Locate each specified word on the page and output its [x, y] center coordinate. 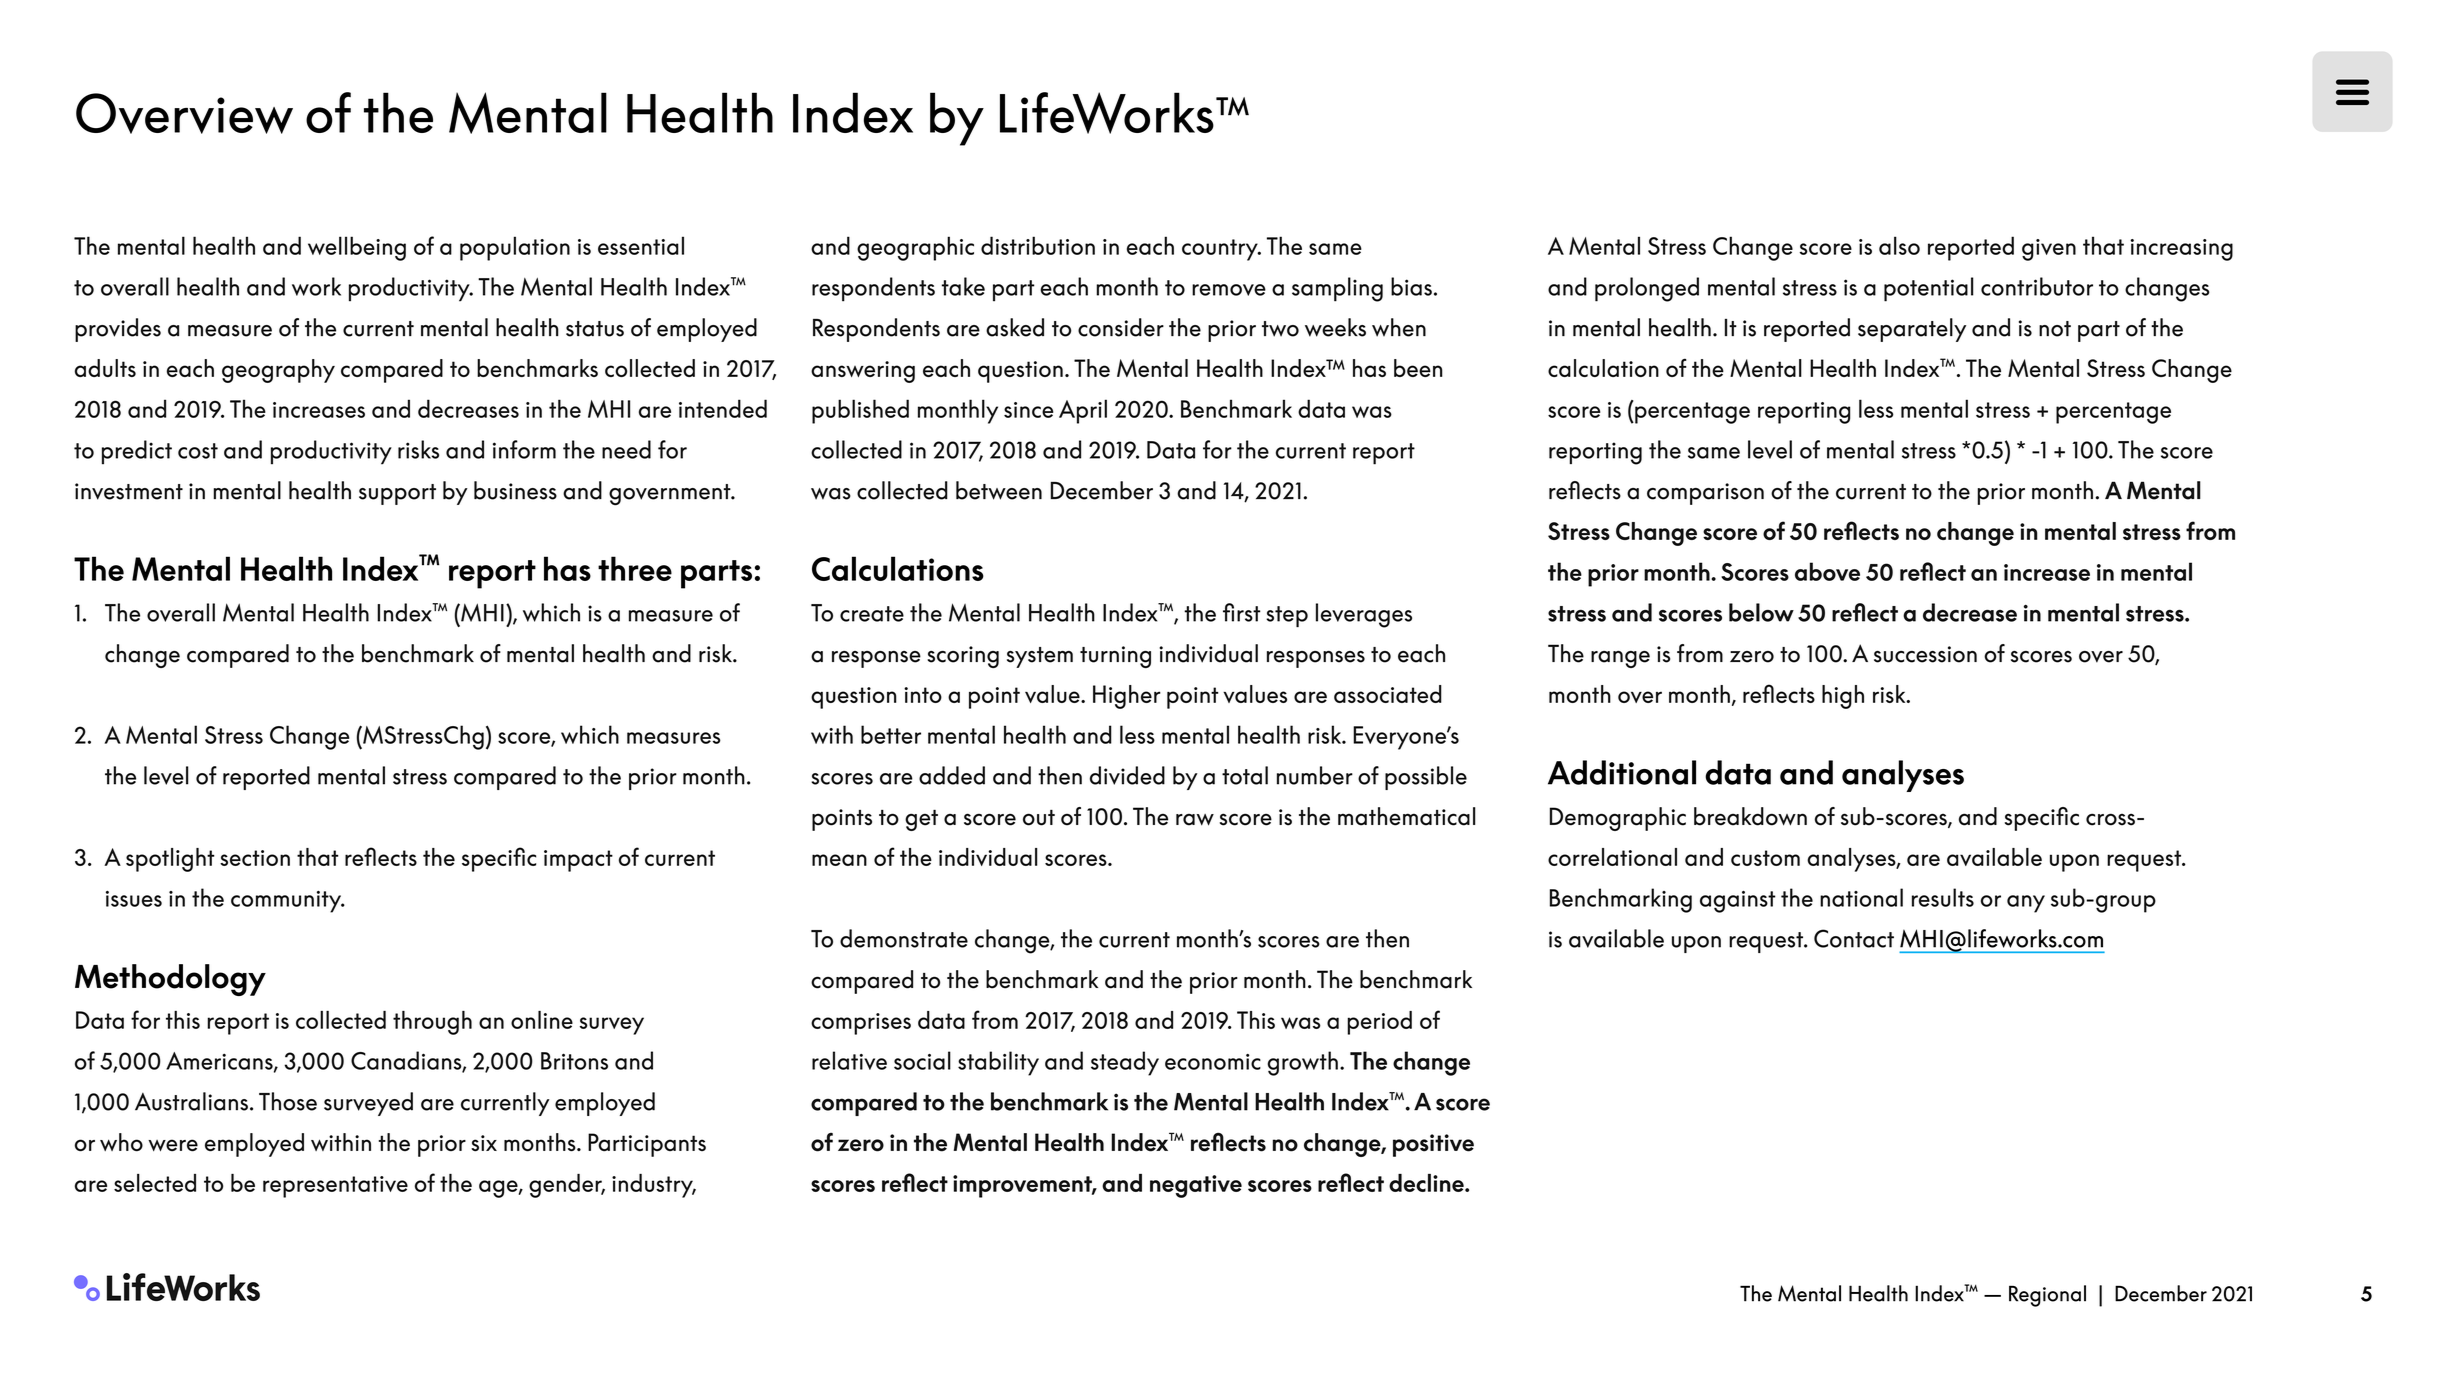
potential [1929, 289]
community [287, 902]
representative [335, 1187]
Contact [1854, 938]
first [1242, 612]
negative [1196, 1186]
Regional [2047, 1296]
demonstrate [904, 938]
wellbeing [357, 248]
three [635, 568]
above [1827, 571]
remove [1229, 290]
